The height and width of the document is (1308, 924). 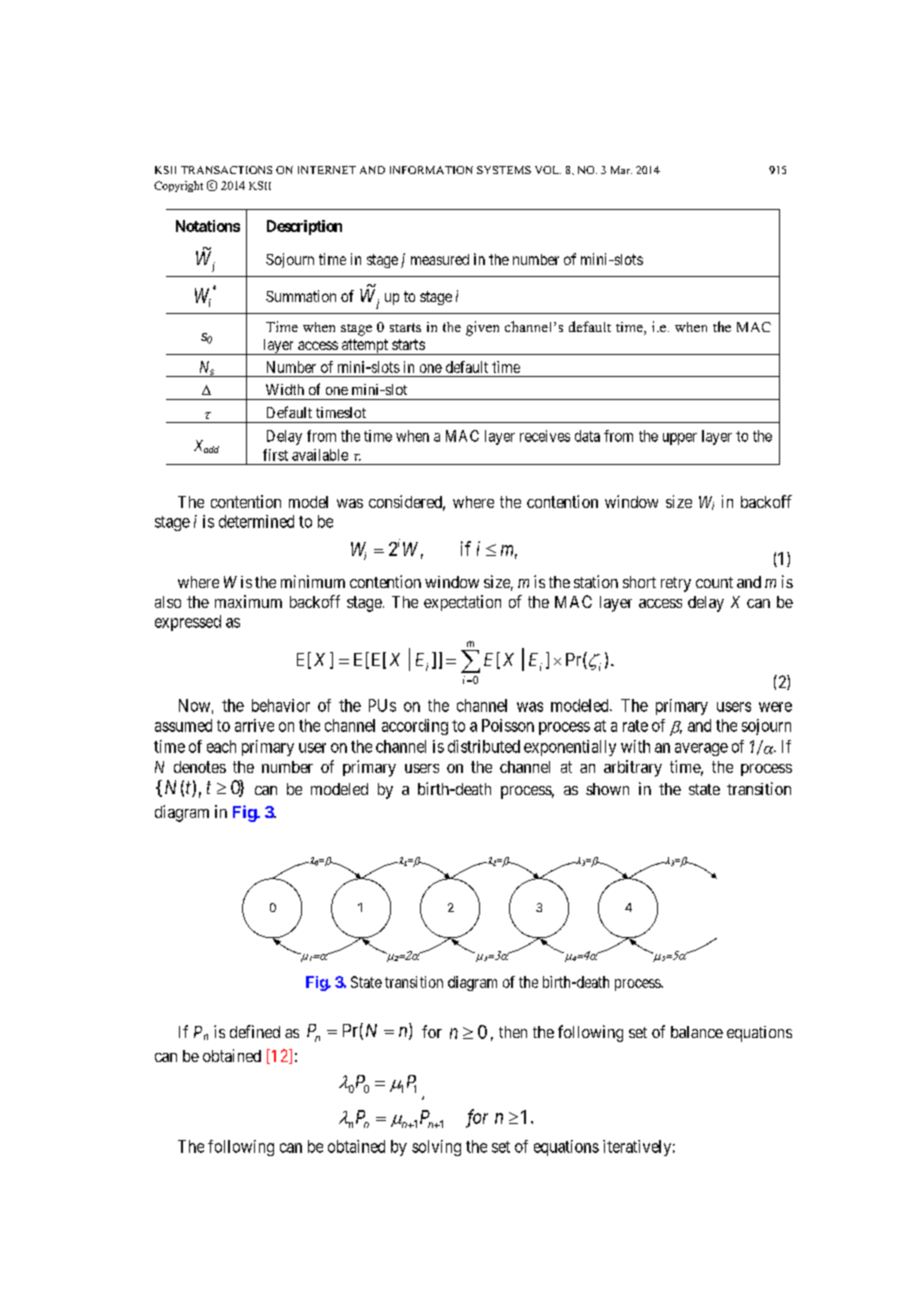 I want to click on distributed, so click(x=484, y=746).
